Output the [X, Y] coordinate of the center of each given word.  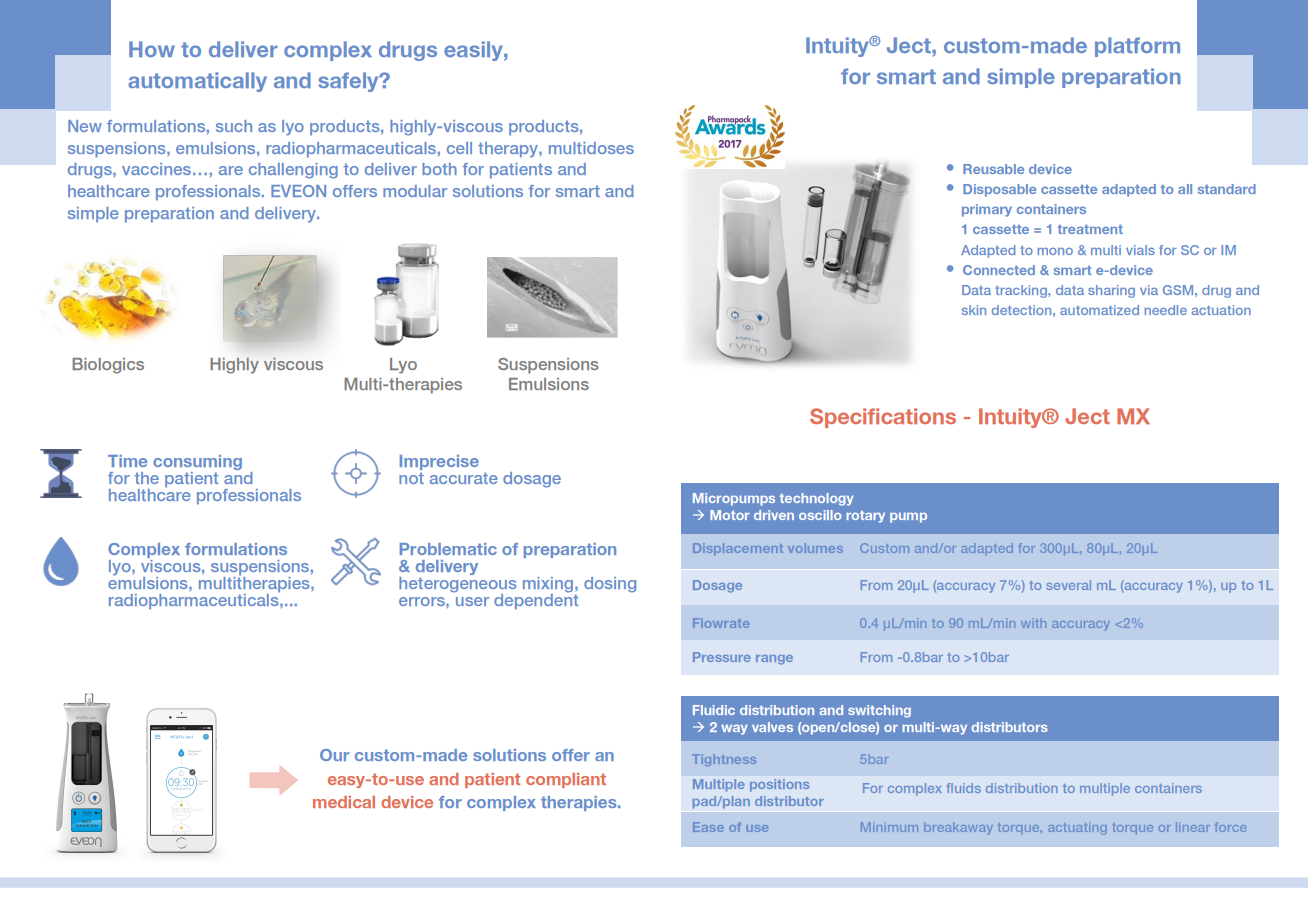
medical [344, 802]
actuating [1077, 828]
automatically [197, 82]
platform [1137, 47]
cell [459, 148]
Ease [708, 827]
